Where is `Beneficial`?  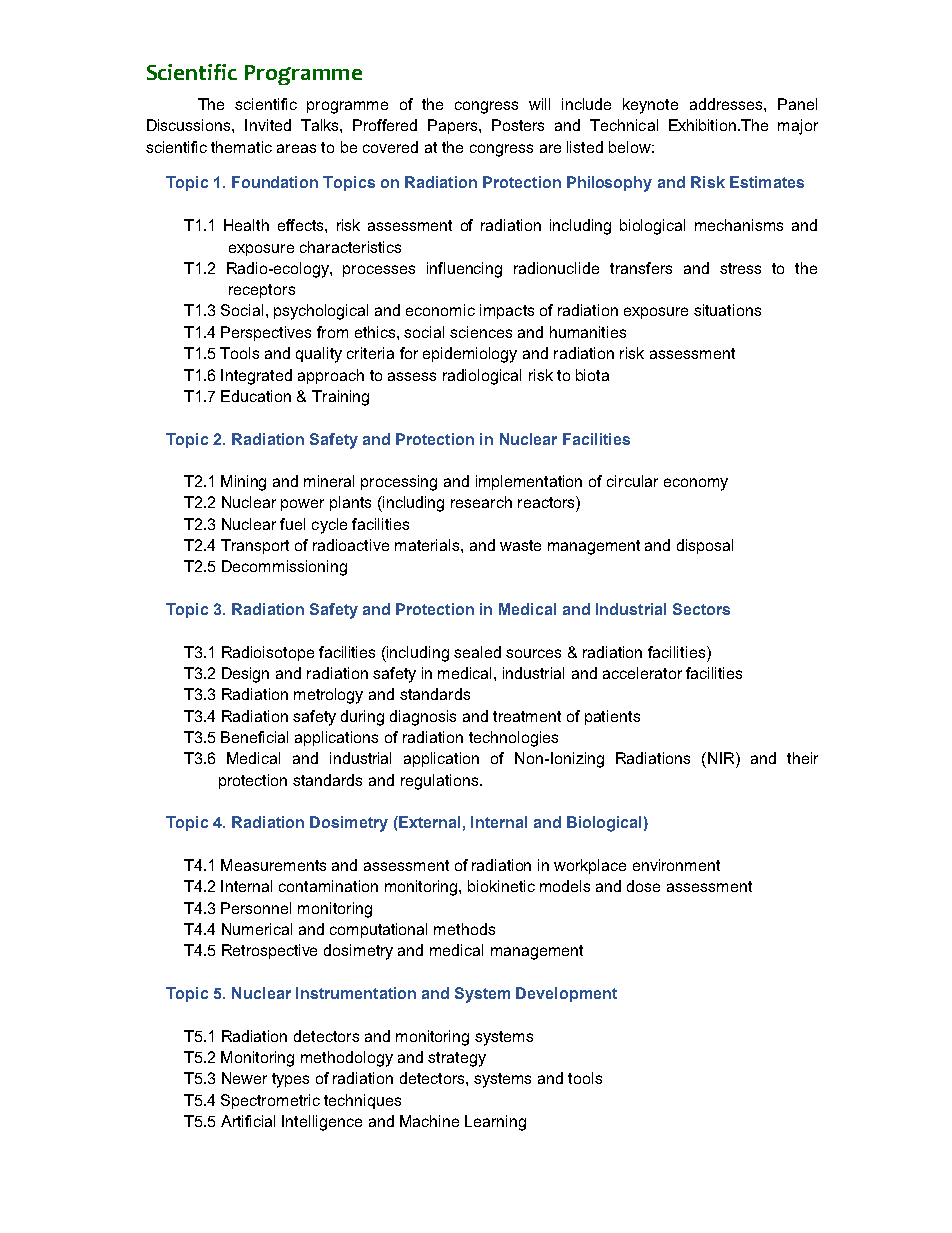
Beneficial is located at coordinates (254, 737).
